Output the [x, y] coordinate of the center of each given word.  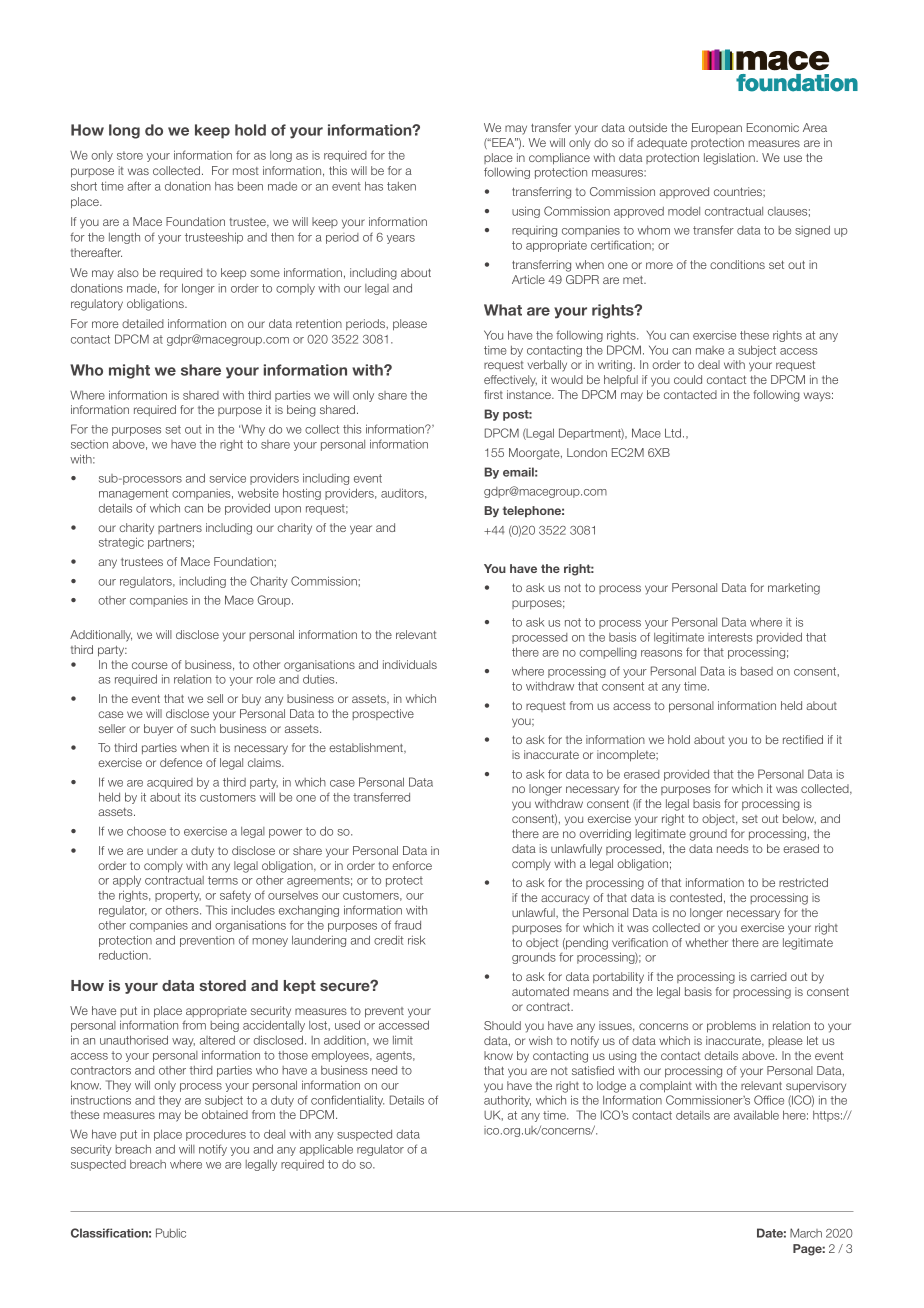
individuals [410, 664]
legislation [730, 159]
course [150, 665]
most [246, 171]
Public [171, 1233]
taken [401, 186]
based [757, 671]
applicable [326, 1150]
